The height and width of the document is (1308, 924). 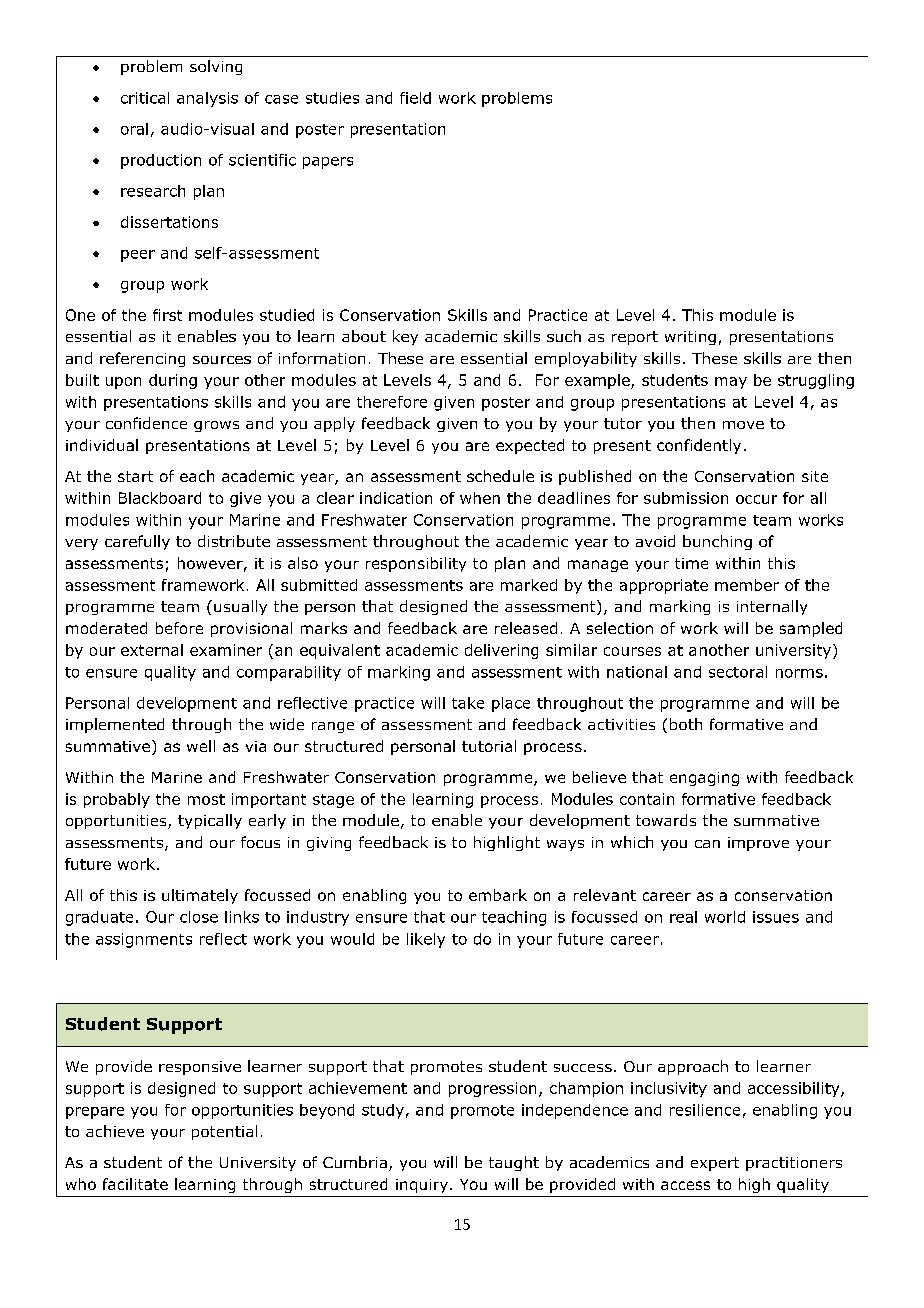 What do you see at coordinates (699, 446) in the document?
I see `confidently` at bounding box center [699, 446].
